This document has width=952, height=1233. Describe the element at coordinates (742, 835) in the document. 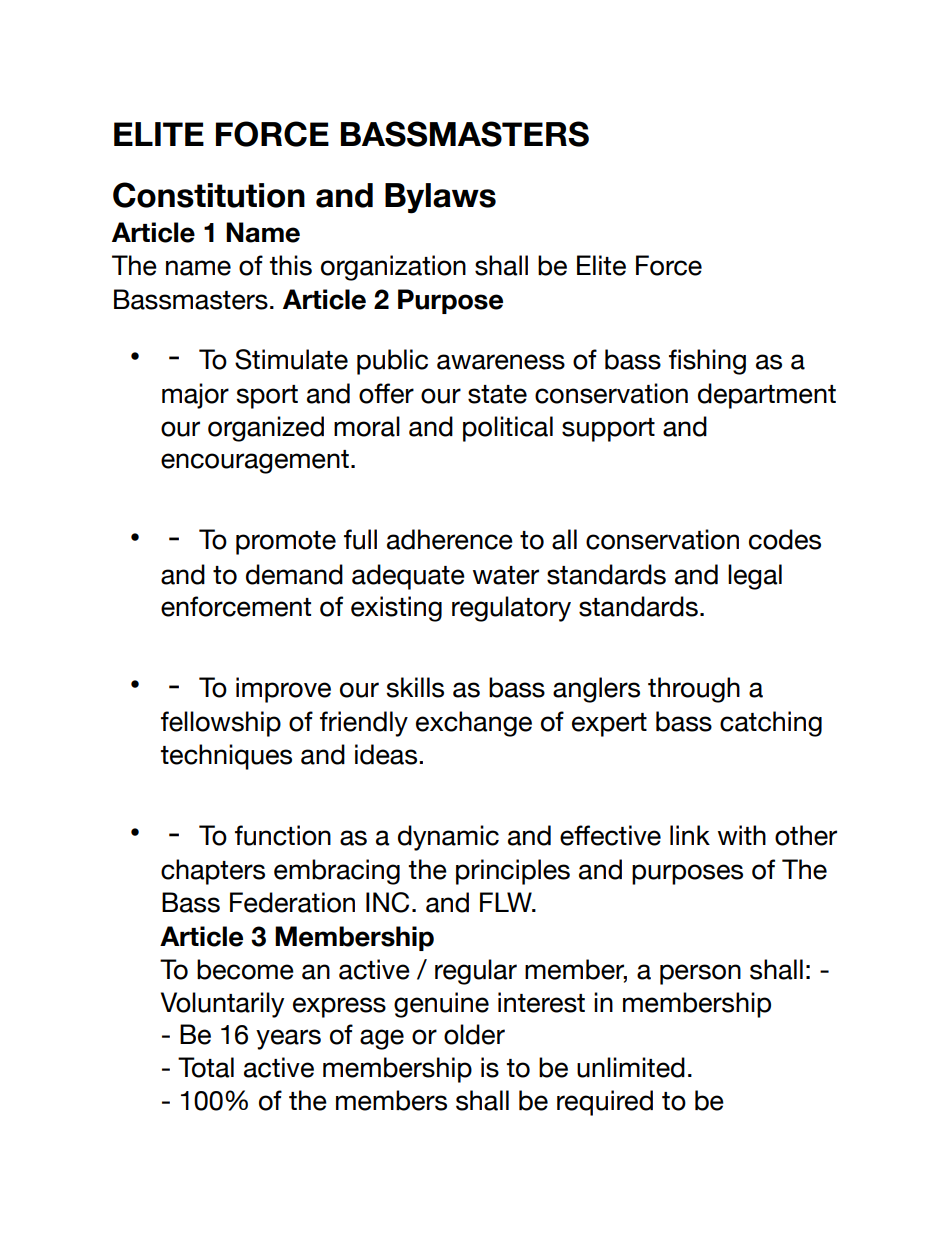

I see `with` at that location.
